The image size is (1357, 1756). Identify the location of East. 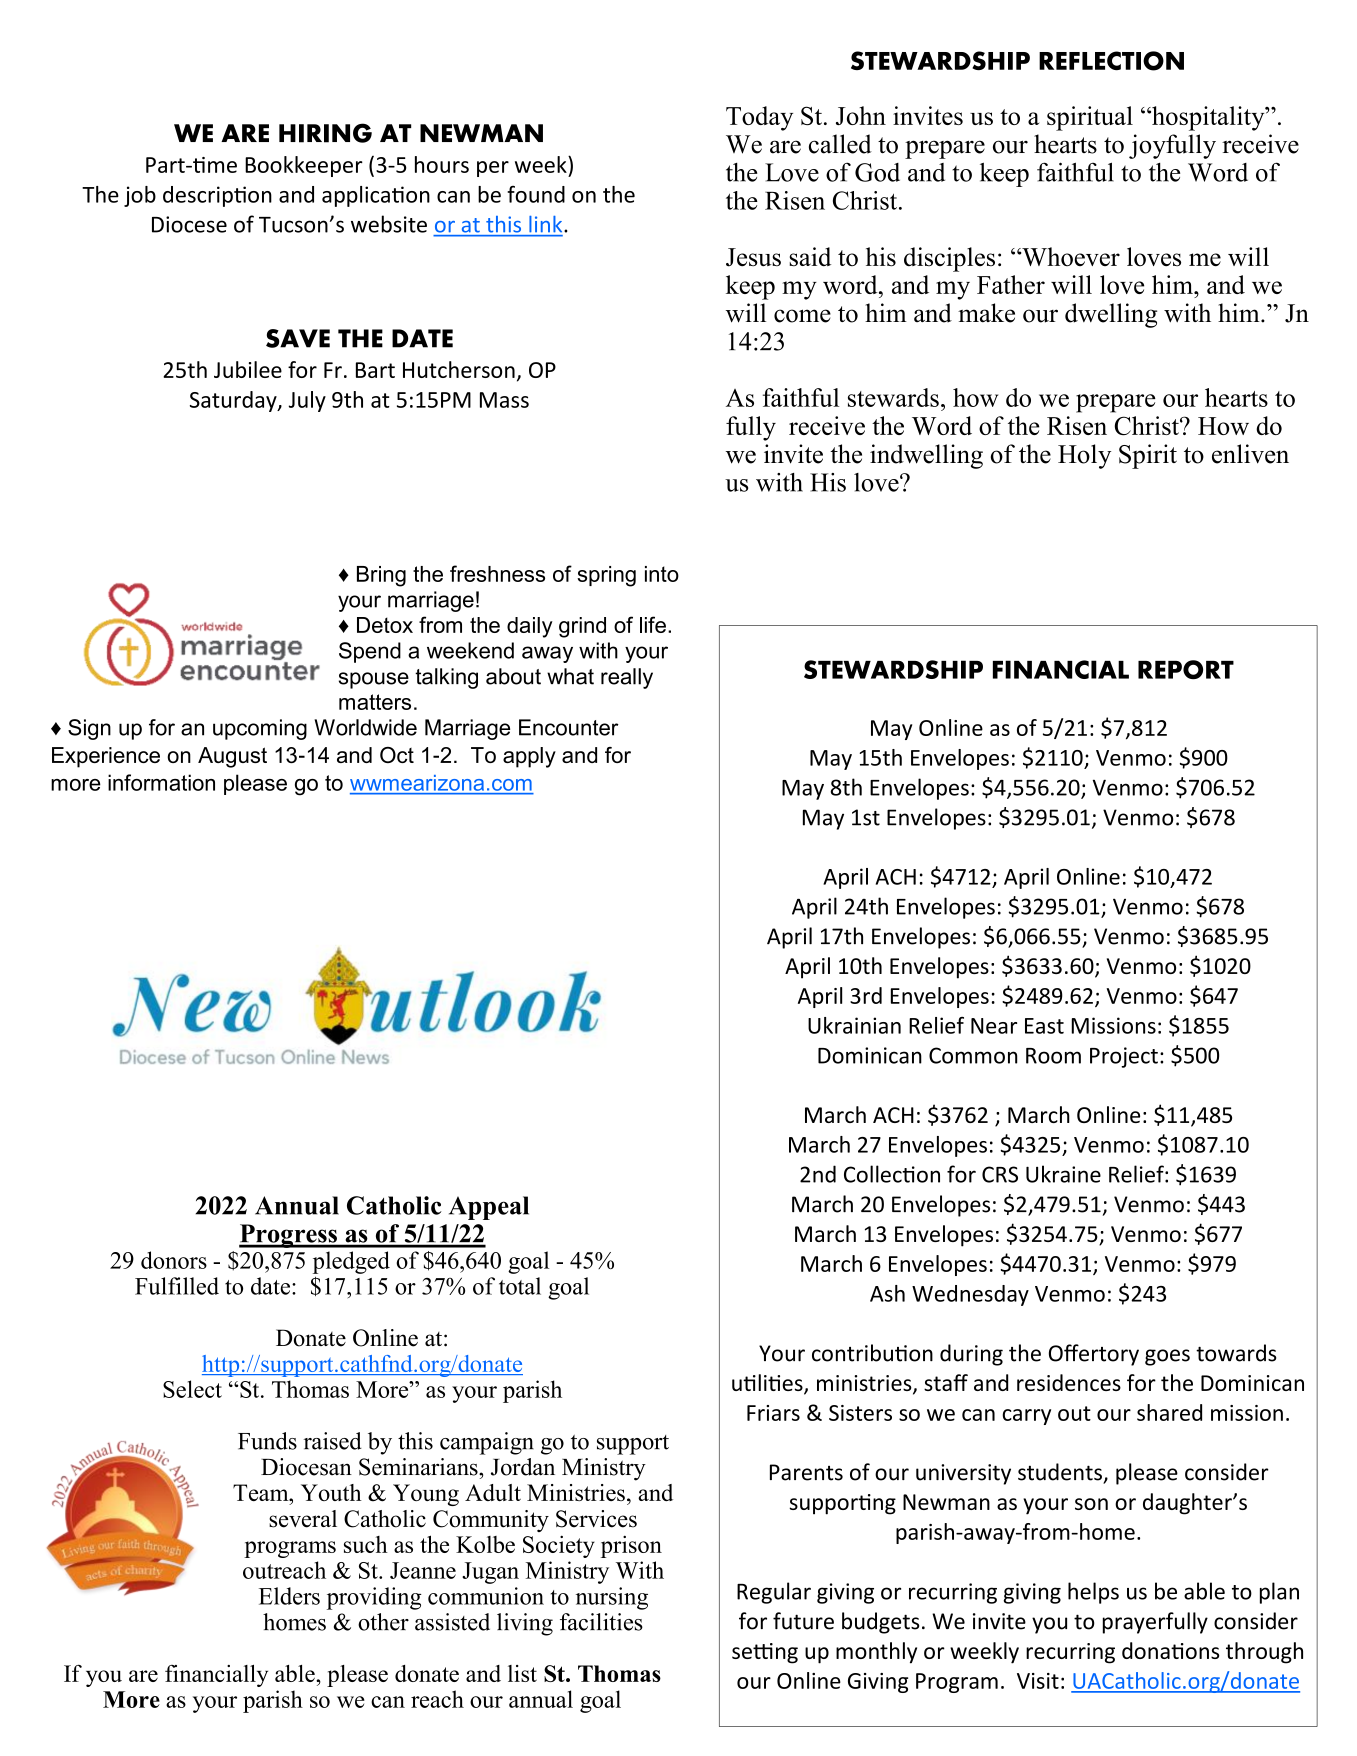
(1044, 1026).
